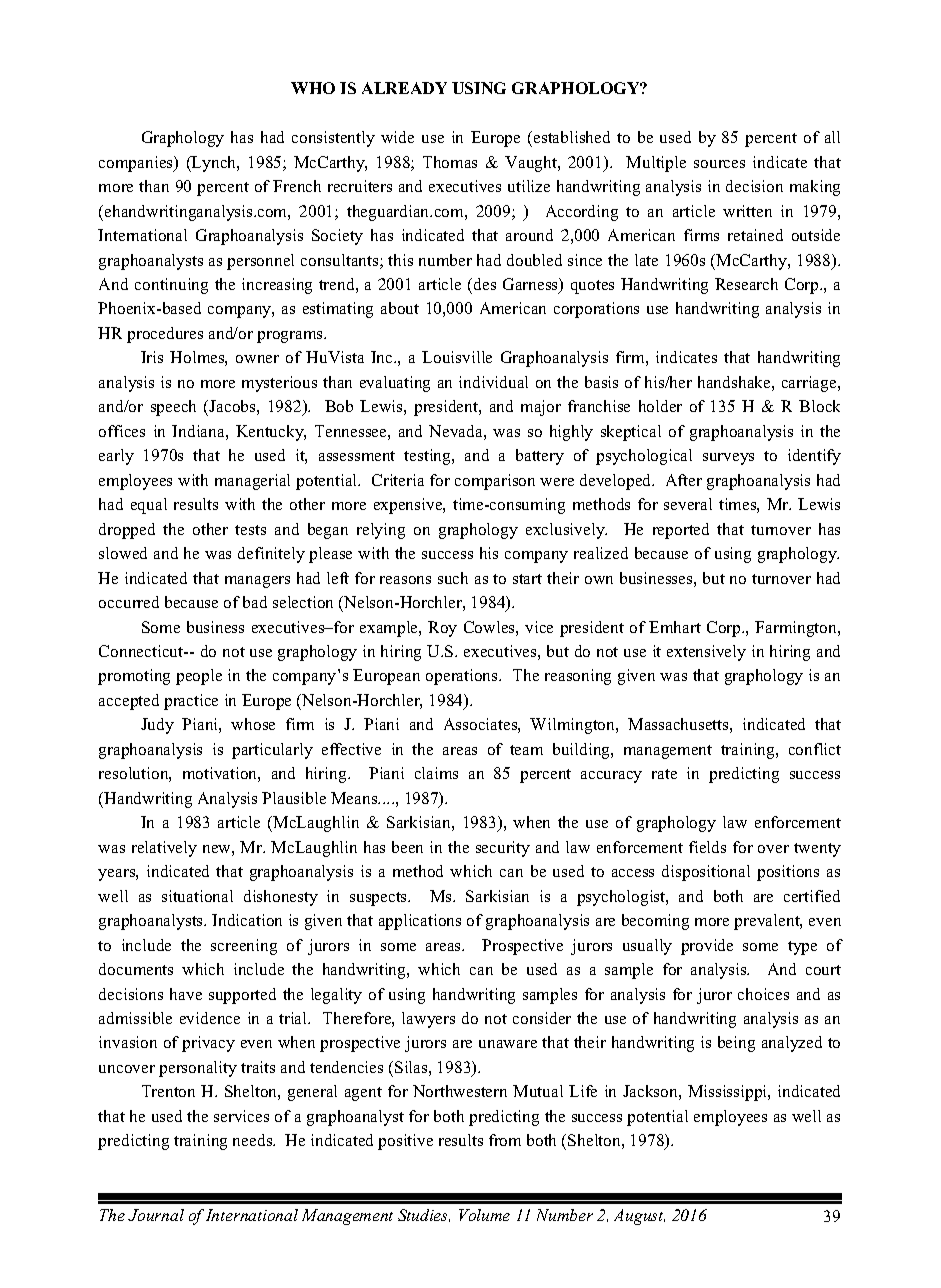 The height and width of the screenshot is (1288, 941). Describe the element at coordinates (137, 164) in the screenshot. I see `companies` at that location.
